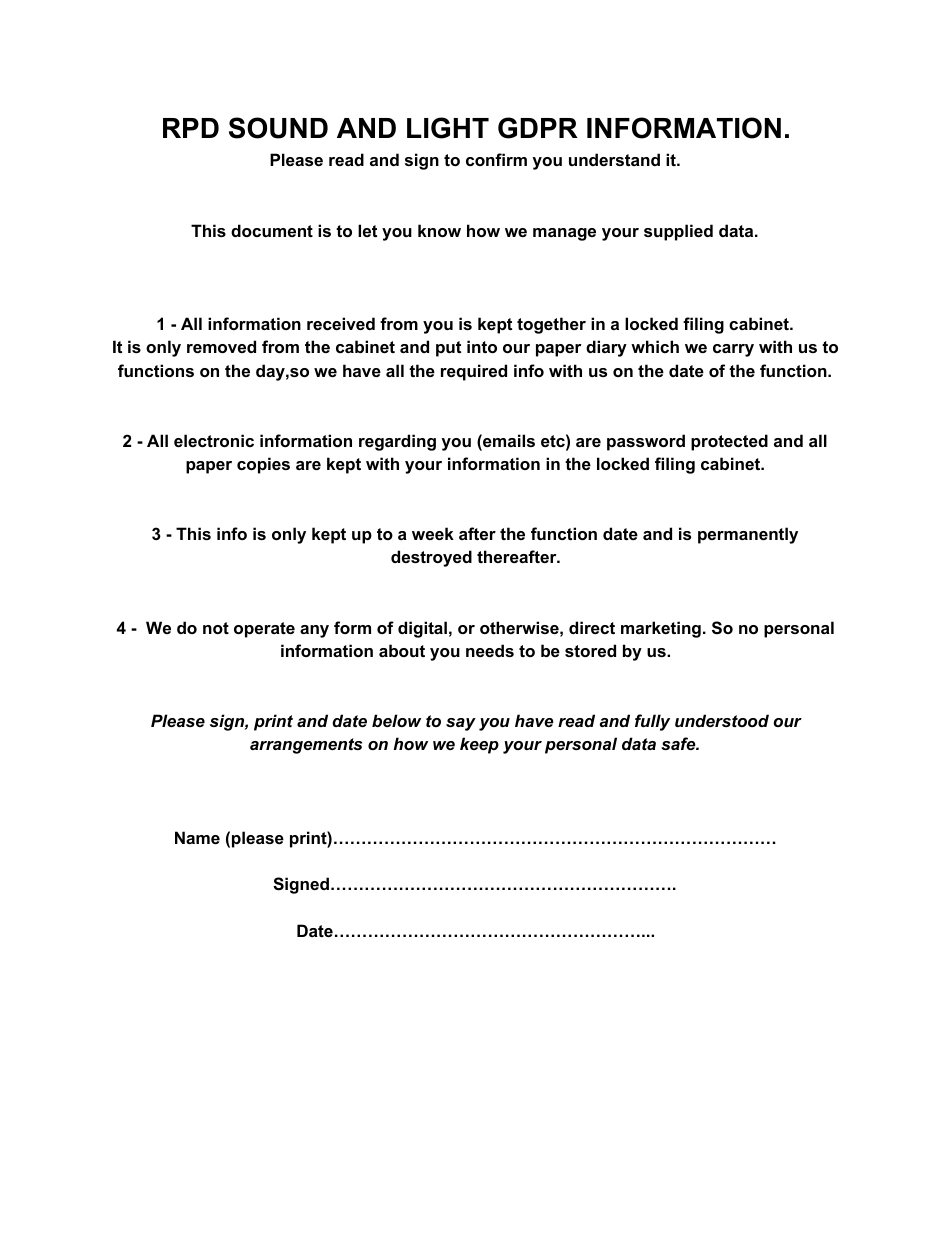 This screenshot has width=952, height=1233. Describe the element at coordinates (496, 159) in the screenshot. I see `confirm` at that location.
